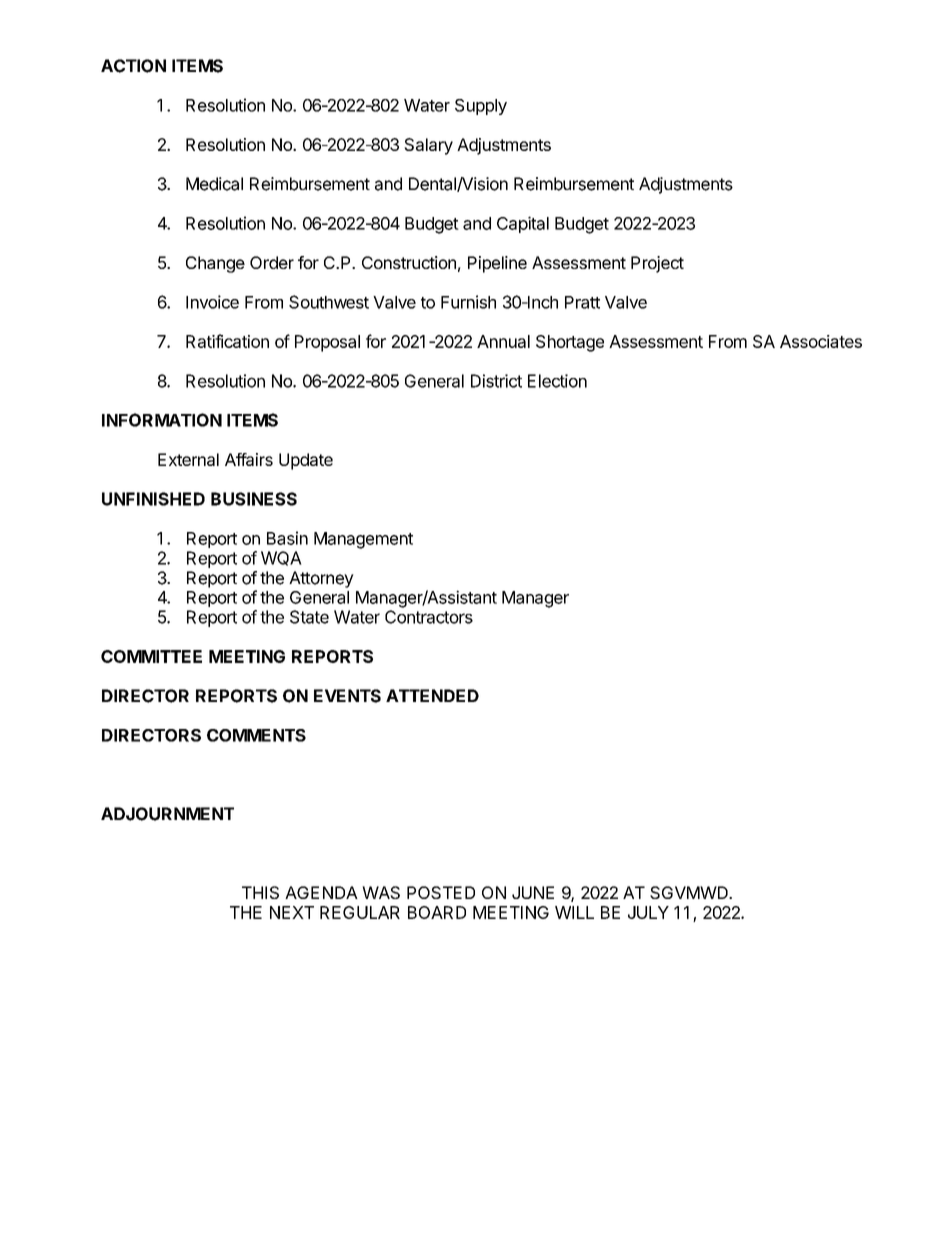  I want to click on ATTENDED, so click(432, 695).
